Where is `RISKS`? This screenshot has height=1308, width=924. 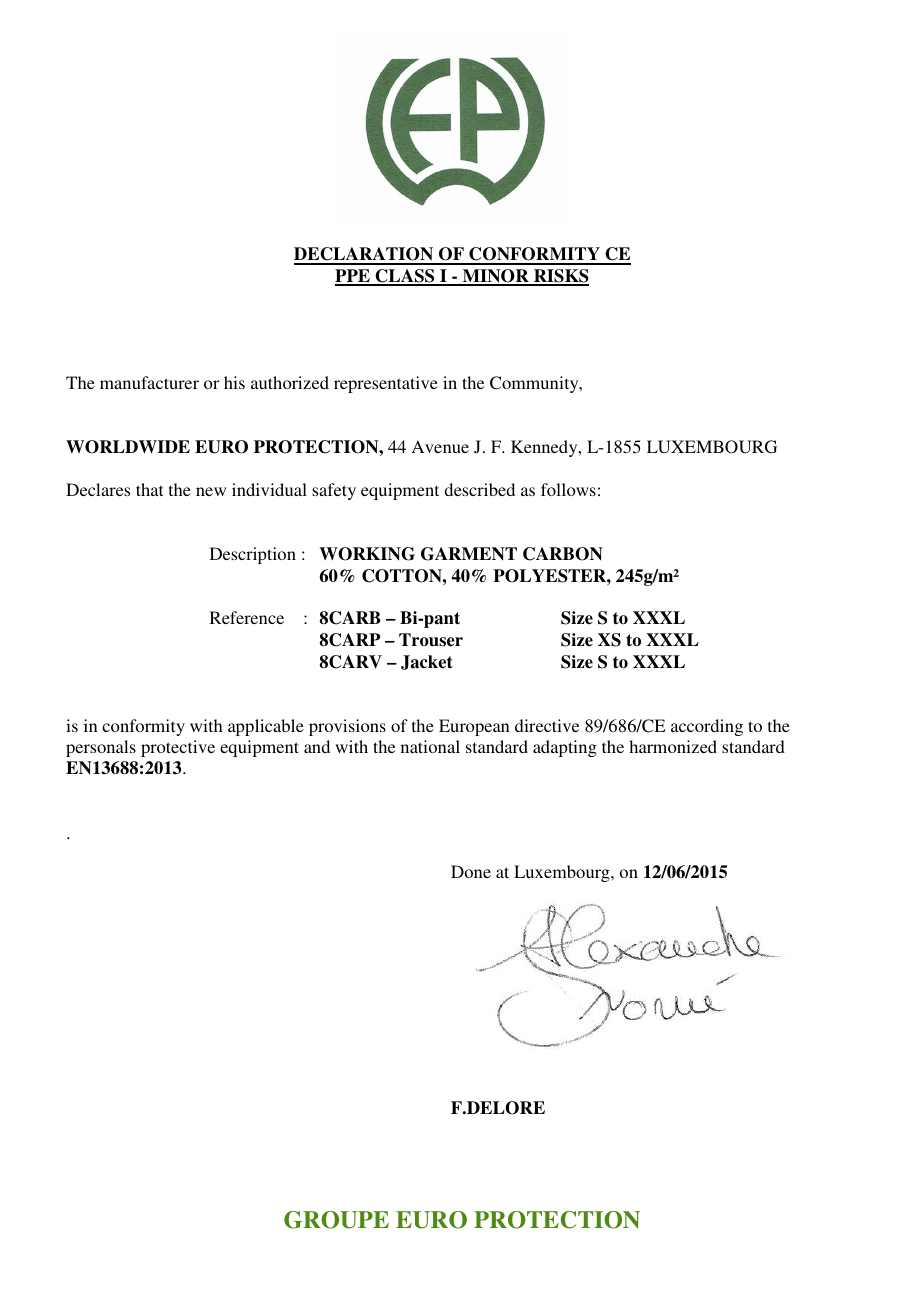
RISKS is located at coordinates (560, 277).
